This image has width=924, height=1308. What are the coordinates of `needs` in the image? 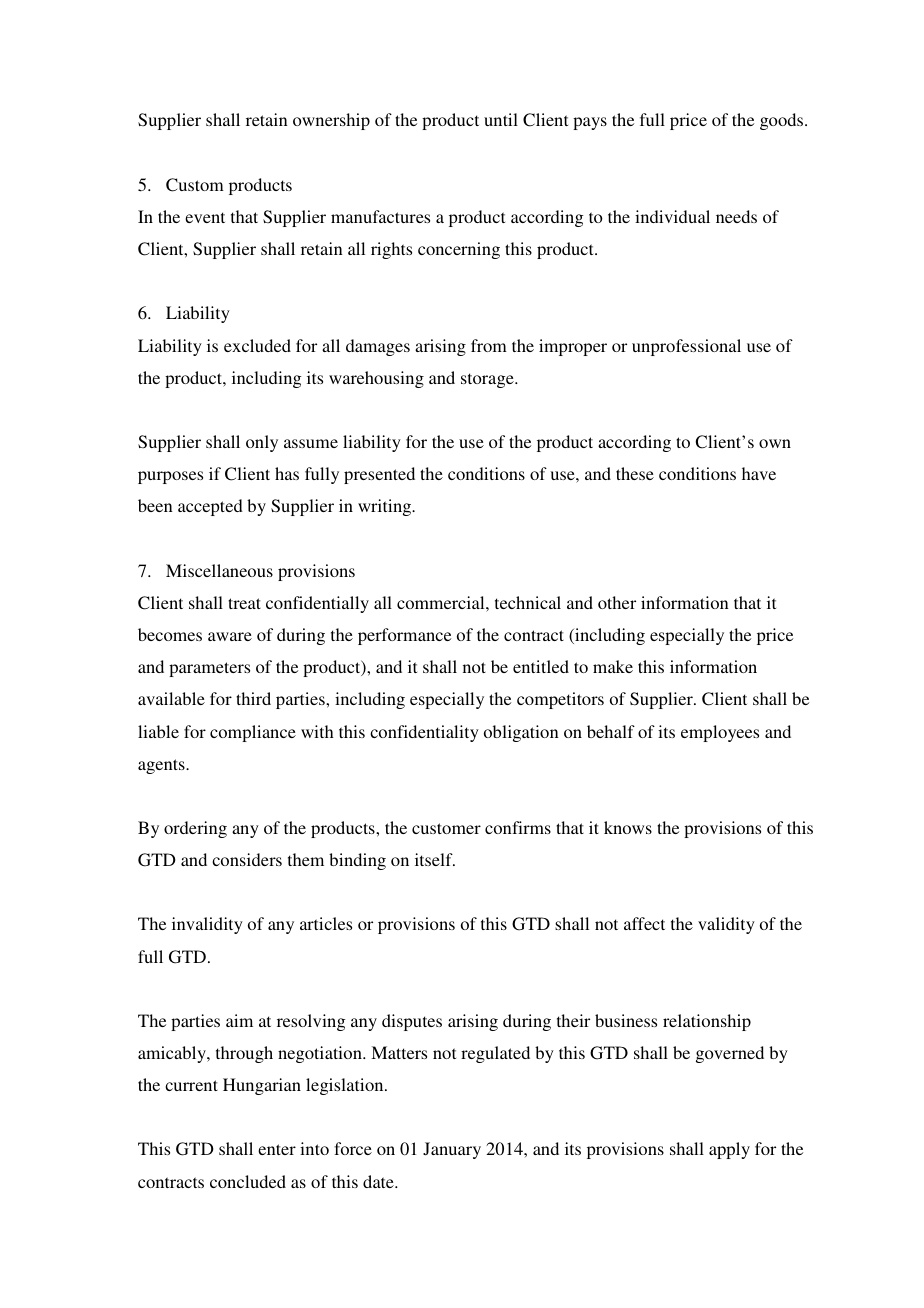 It's located at (736, 216).
